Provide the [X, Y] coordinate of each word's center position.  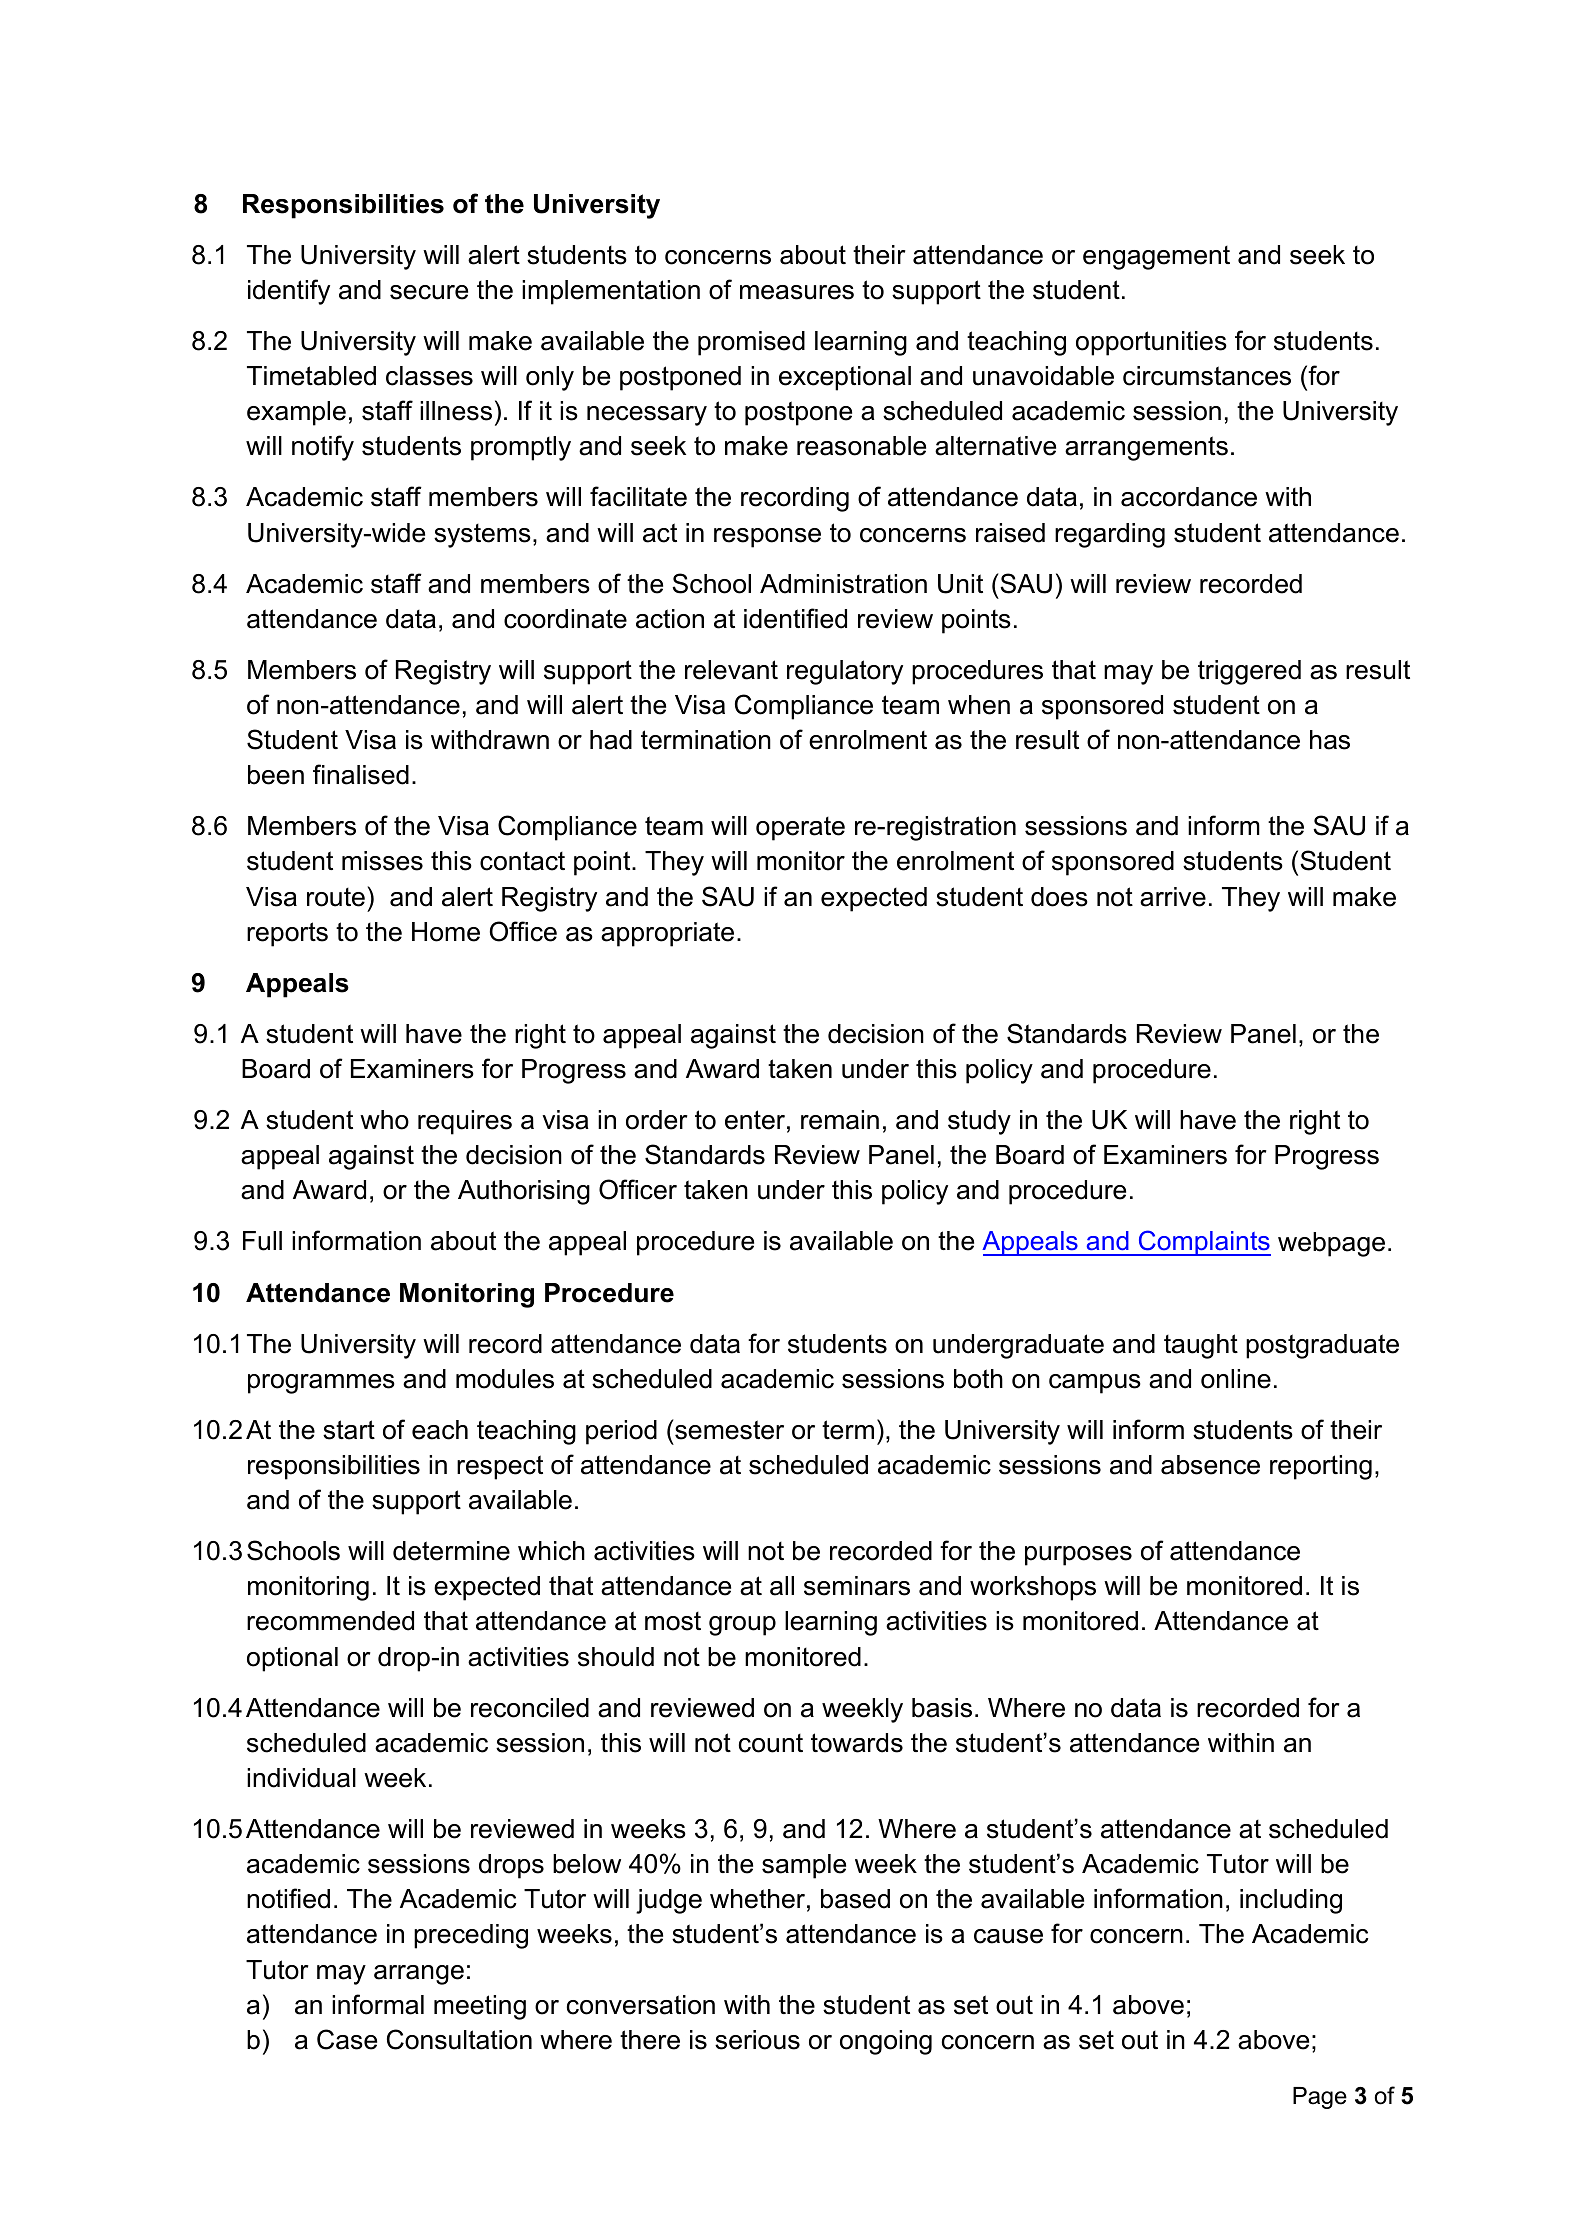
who [384, 1120]
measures [797, 292]
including [1291, 1901]
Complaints [1204, 1243]
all [782, 1586]
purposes [1078, 1556]
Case [347, 2039]
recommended [330, 1621]
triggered [1249, 672]
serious [757, 2040]
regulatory [845, 672]
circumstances [1207, 376]
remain [840, 1120]
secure [429, 292]
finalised [361, 774]
